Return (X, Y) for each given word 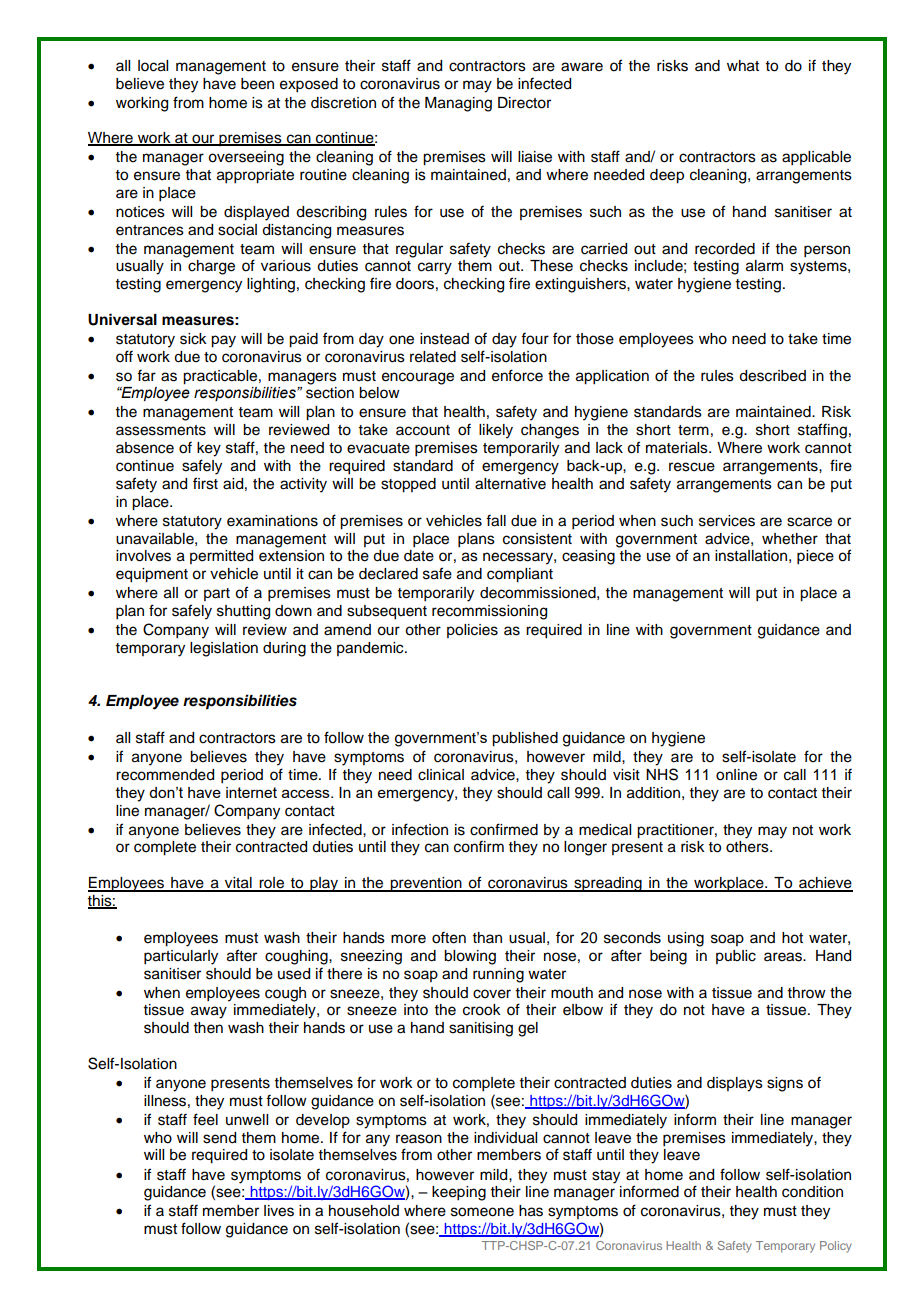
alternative (510, 484)
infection (420, 829)
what (743, 66)
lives (279, 1211)
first (205, 483)
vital (238, 884)
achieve (825, 884)
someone (482, 1212)
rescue (692, 467)
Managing (458, 104)
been (257, 84)
